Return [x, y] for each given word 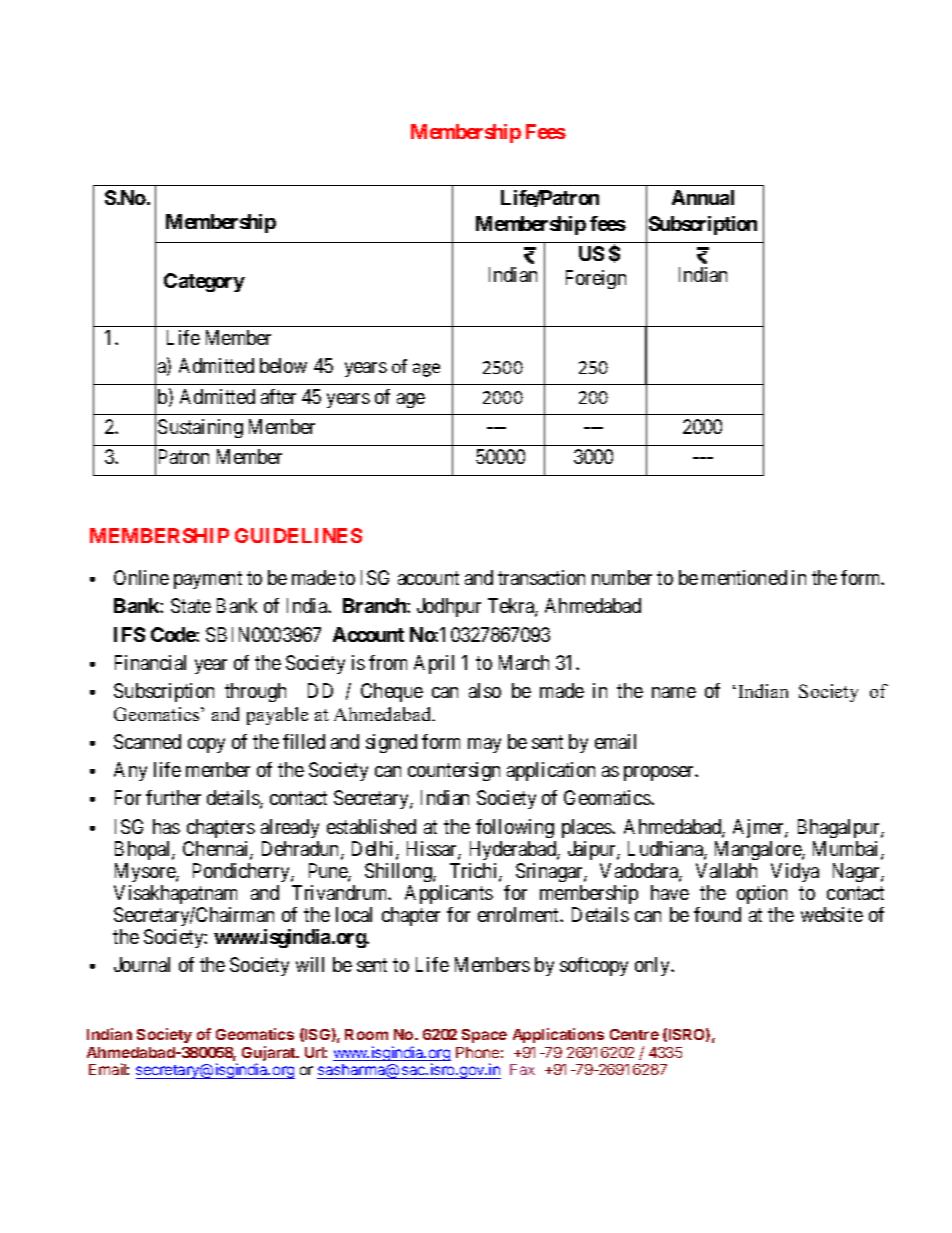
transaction [541, 577]
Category [204, 282]
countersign [454, 771]
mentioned [744, 577]
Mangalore [759, 850]
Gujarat [270, 1055]
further [173, 797]
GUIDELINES [298, 535]
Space [484, 1036]
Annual [703, 197]
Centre [634, 1034]
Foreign [596, 279]
